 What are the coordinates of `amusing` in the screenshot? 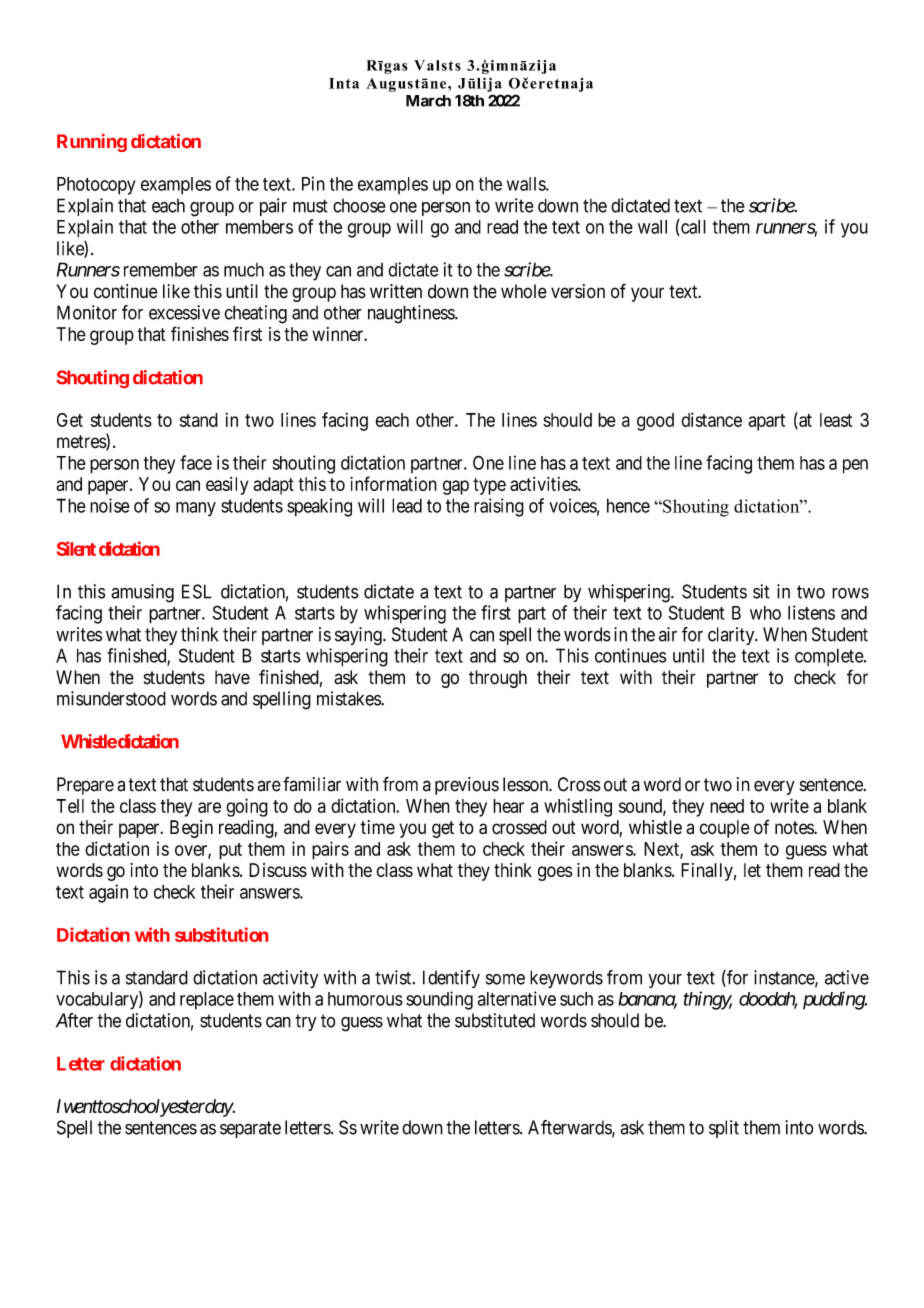 It's located at (142, 593).
